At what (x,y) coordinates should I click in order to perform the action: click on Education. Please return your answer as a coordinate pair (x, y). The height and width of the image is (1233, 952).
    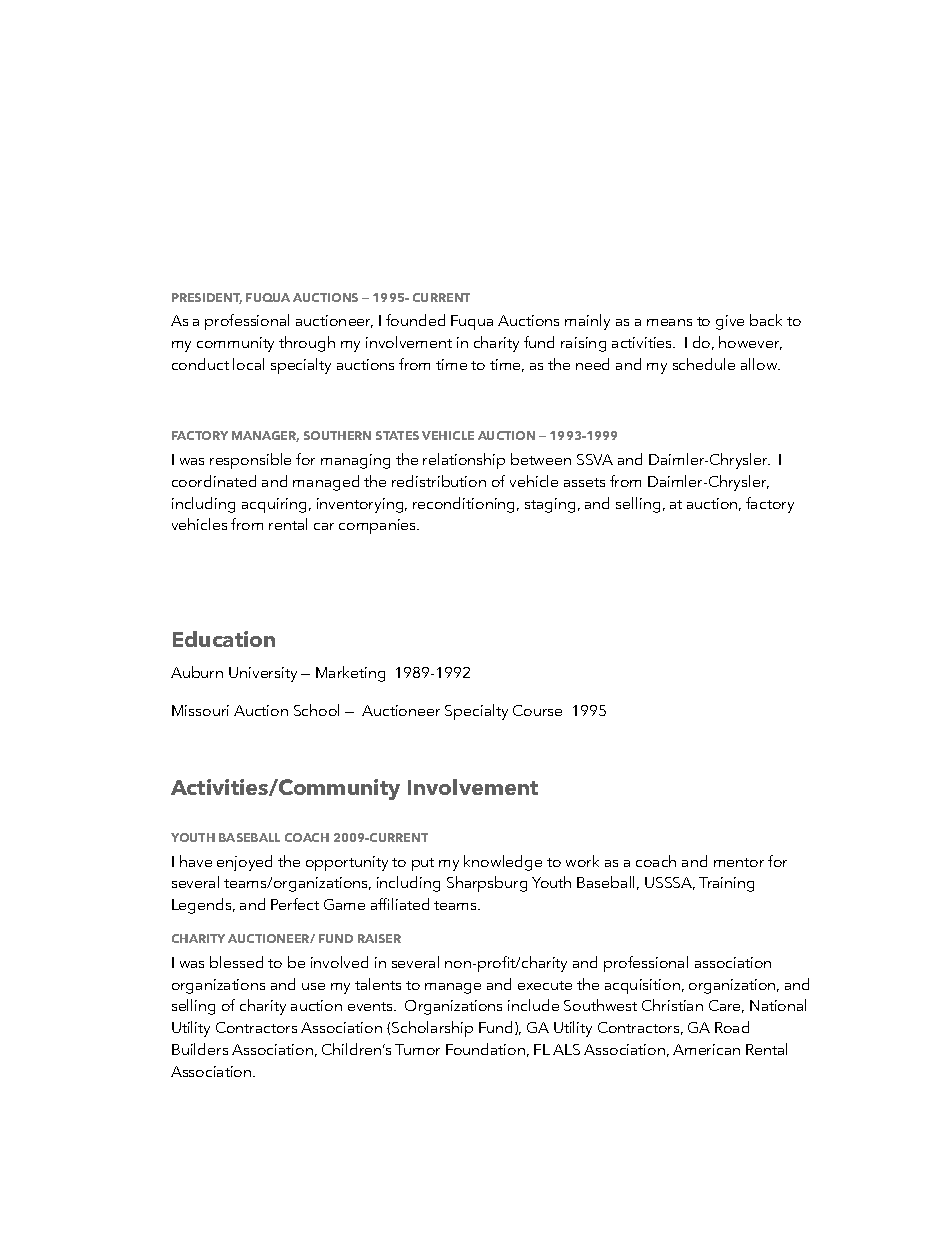
    Looking at the image, I should click on (224, 639).
